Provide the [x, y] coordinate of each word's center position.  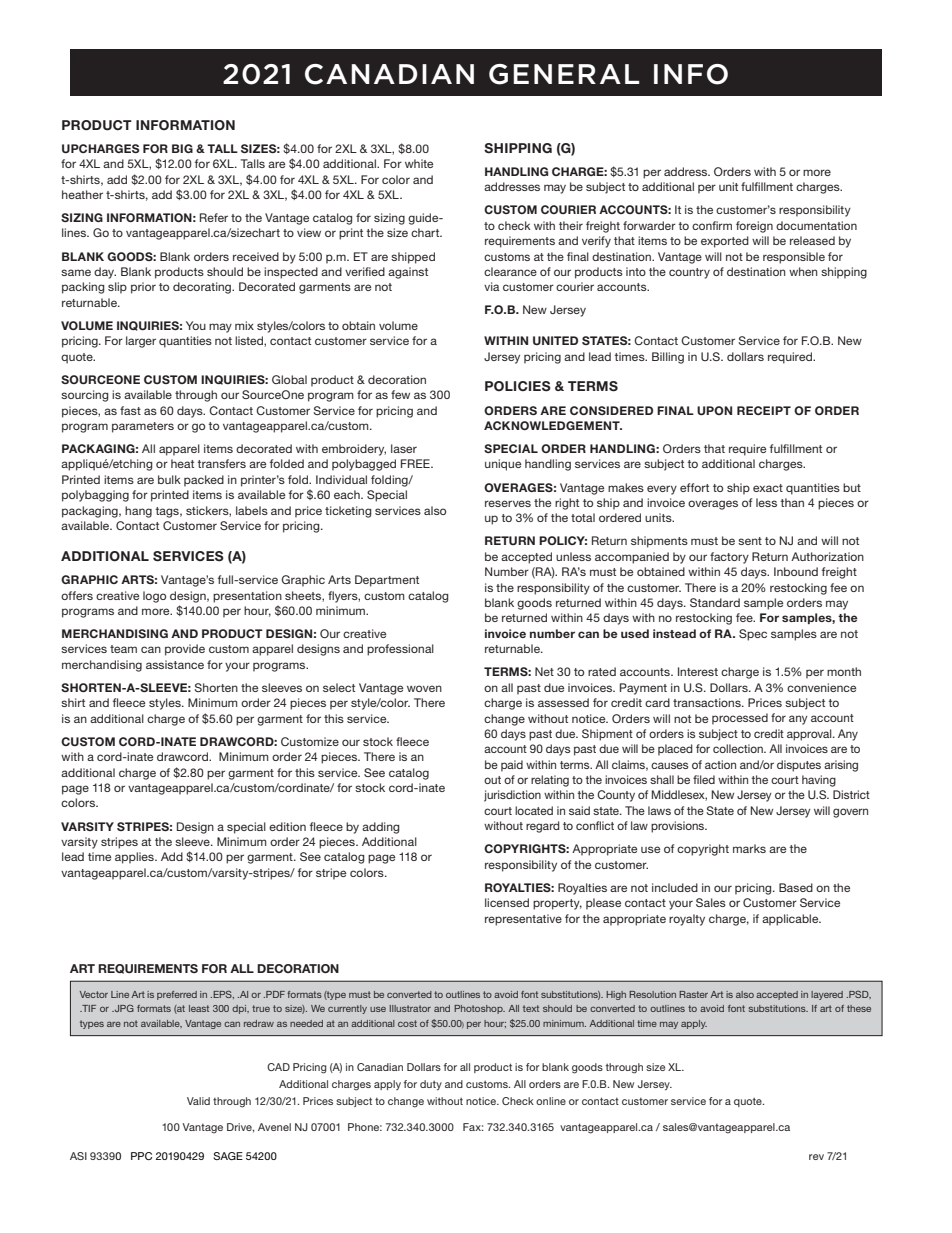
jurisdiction [512, 796]
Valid [198, 1101]
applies [135, 858]
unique [503, 465]
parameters [143, 427]
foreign [754, 227]
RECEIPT [764, 410]
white [419, 163]
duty [431, 1085]
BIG [182, 148]
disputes [799, 766]
